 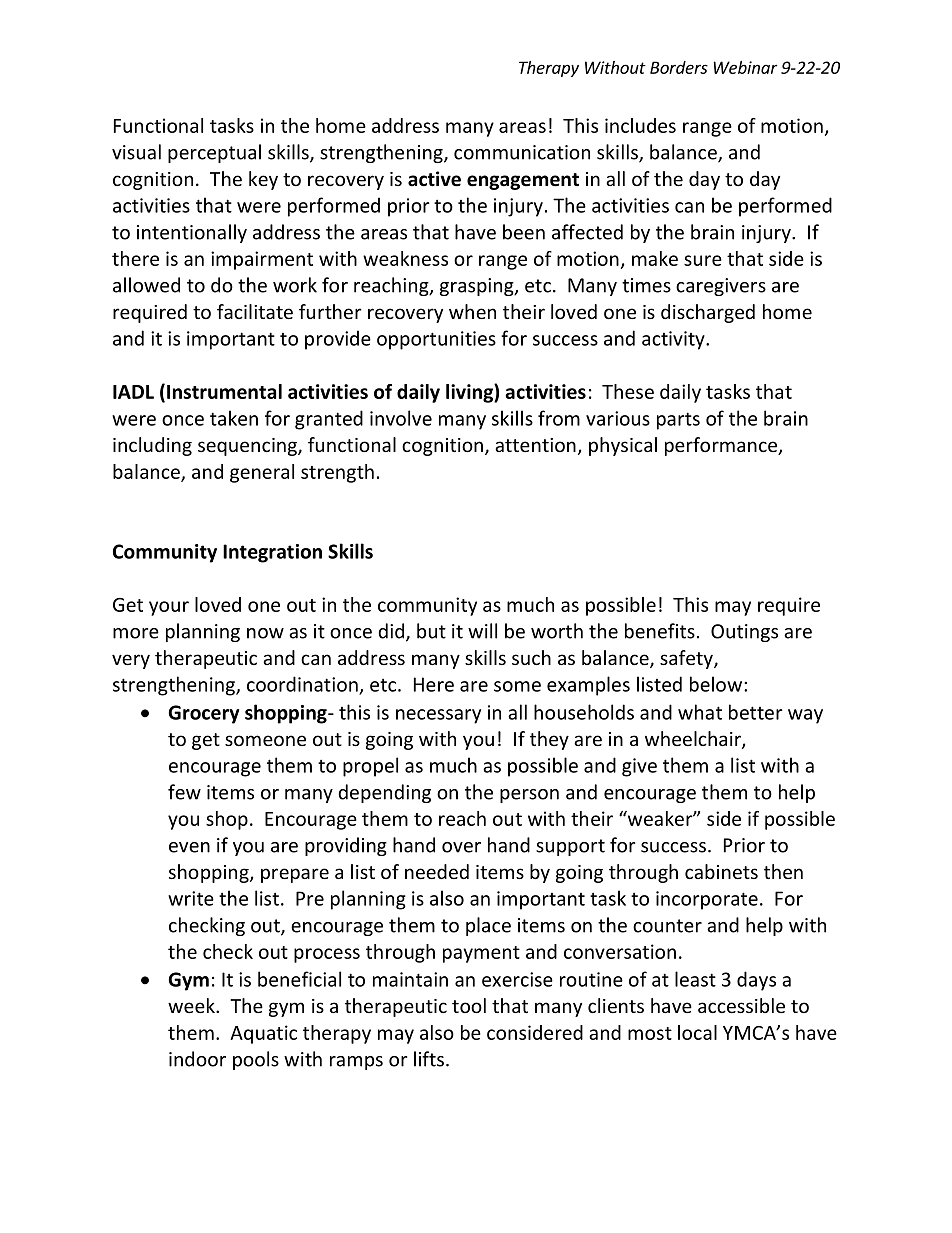 I want to click on Outings, so click(x=744, y=633).
